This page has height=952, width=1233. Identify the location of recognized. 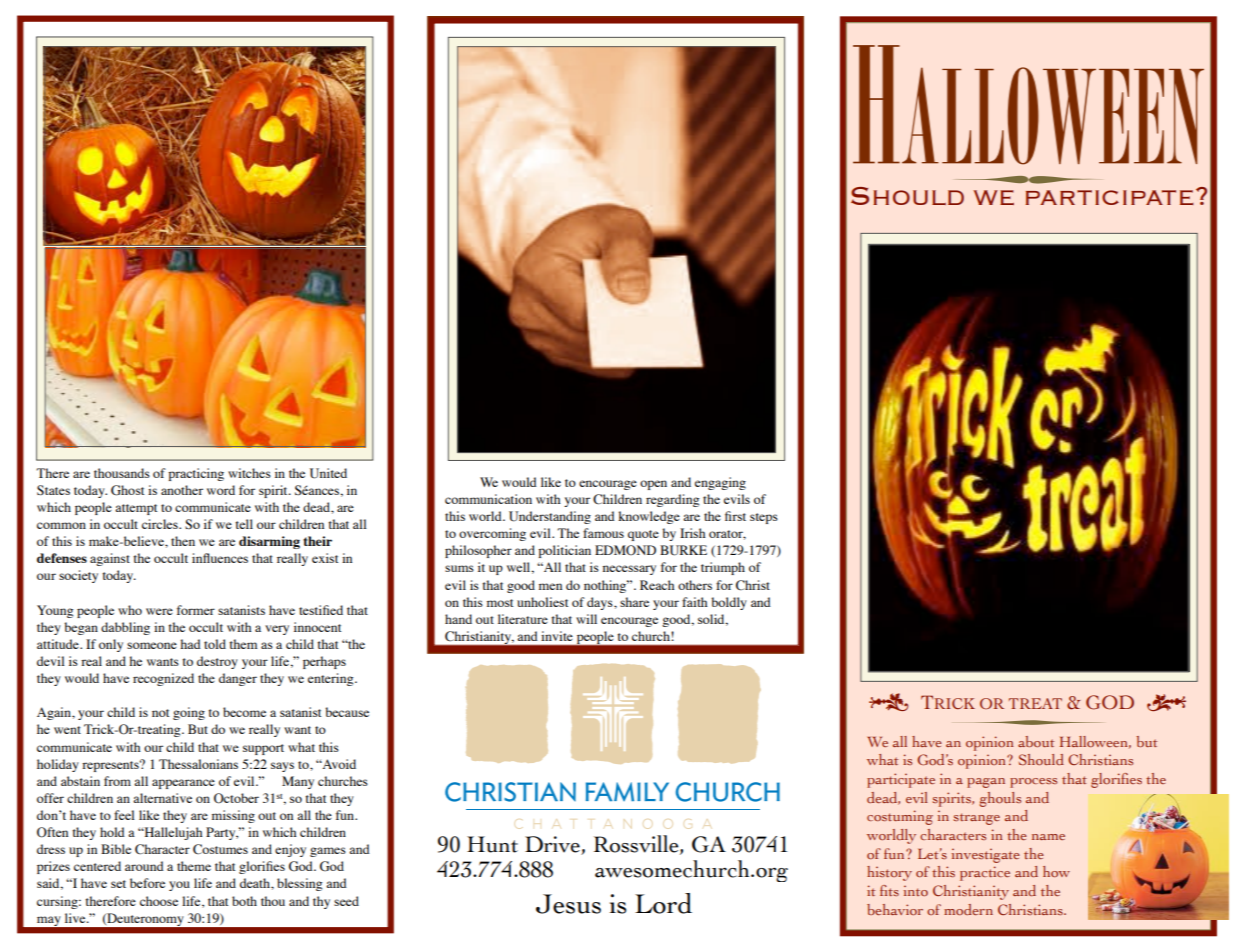
(163, 679).
